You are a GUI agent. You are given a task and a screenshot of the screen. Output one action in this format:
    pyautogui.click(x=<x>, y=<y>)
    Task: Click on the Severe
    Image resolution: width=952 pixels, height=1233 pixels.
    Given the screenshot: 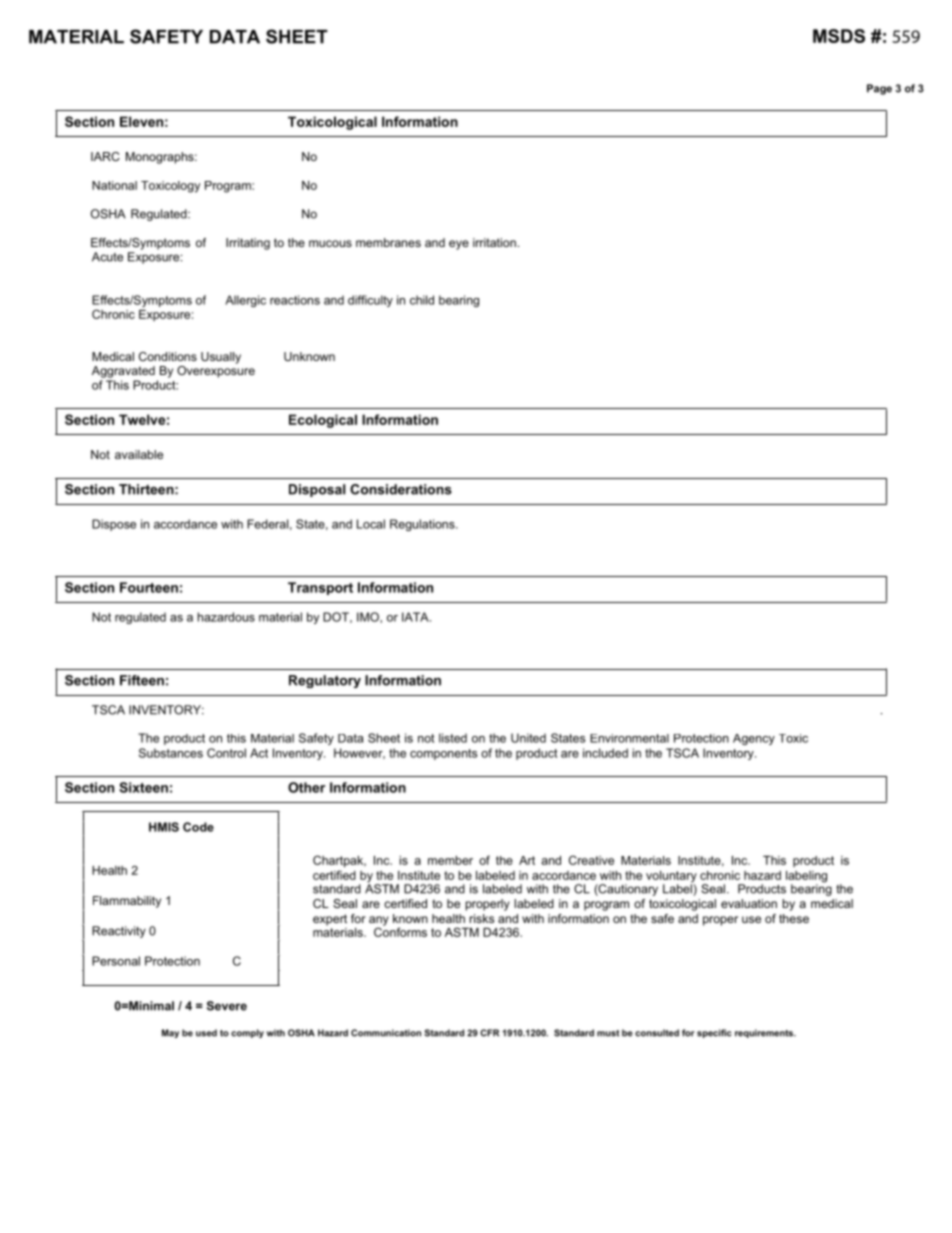 What is the action you would take?
    pyautogui.click(x=227, y=1006)
